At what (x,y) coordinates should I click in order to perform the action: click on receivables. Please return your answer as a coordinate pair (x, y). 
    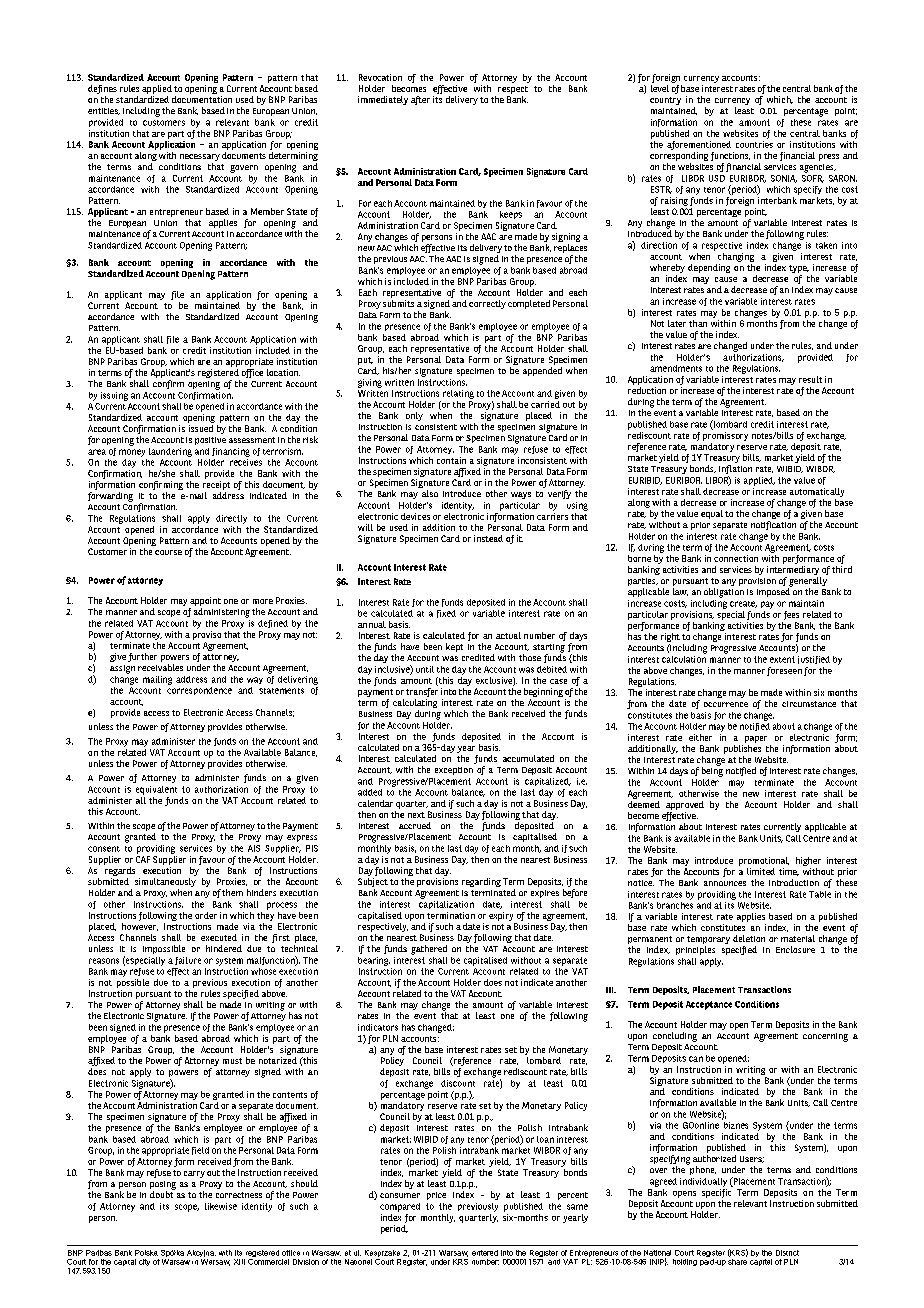
    Looking at the image, I should click on (160, 667).
